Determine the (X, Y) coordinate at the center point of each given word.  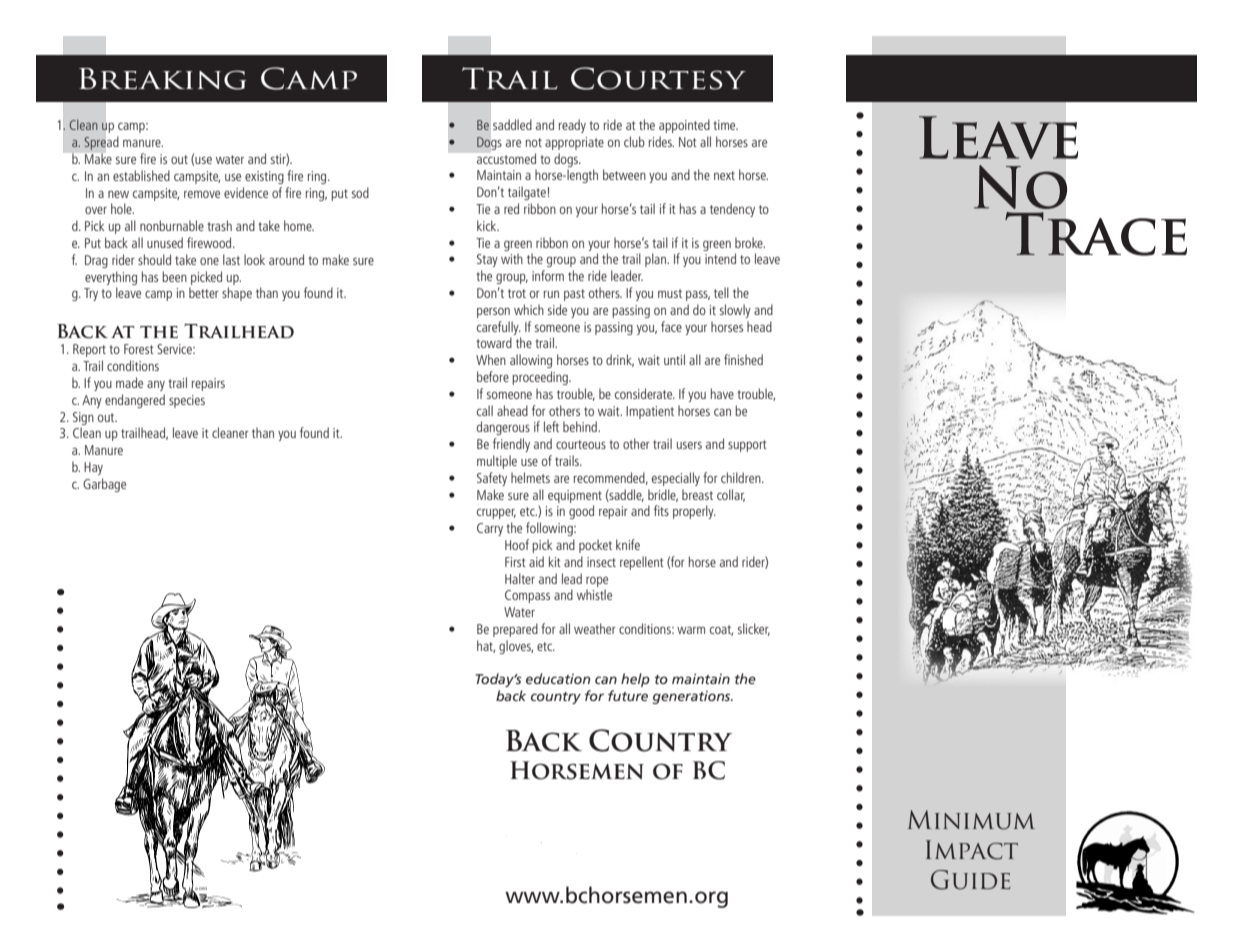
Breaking (163, 79)
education (558, 678)
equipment (575, 496)
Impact (972, 850)
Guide (971, 880)
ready (572, 126)
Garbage (104, 485)
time (725, 125)
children (742, 477)
